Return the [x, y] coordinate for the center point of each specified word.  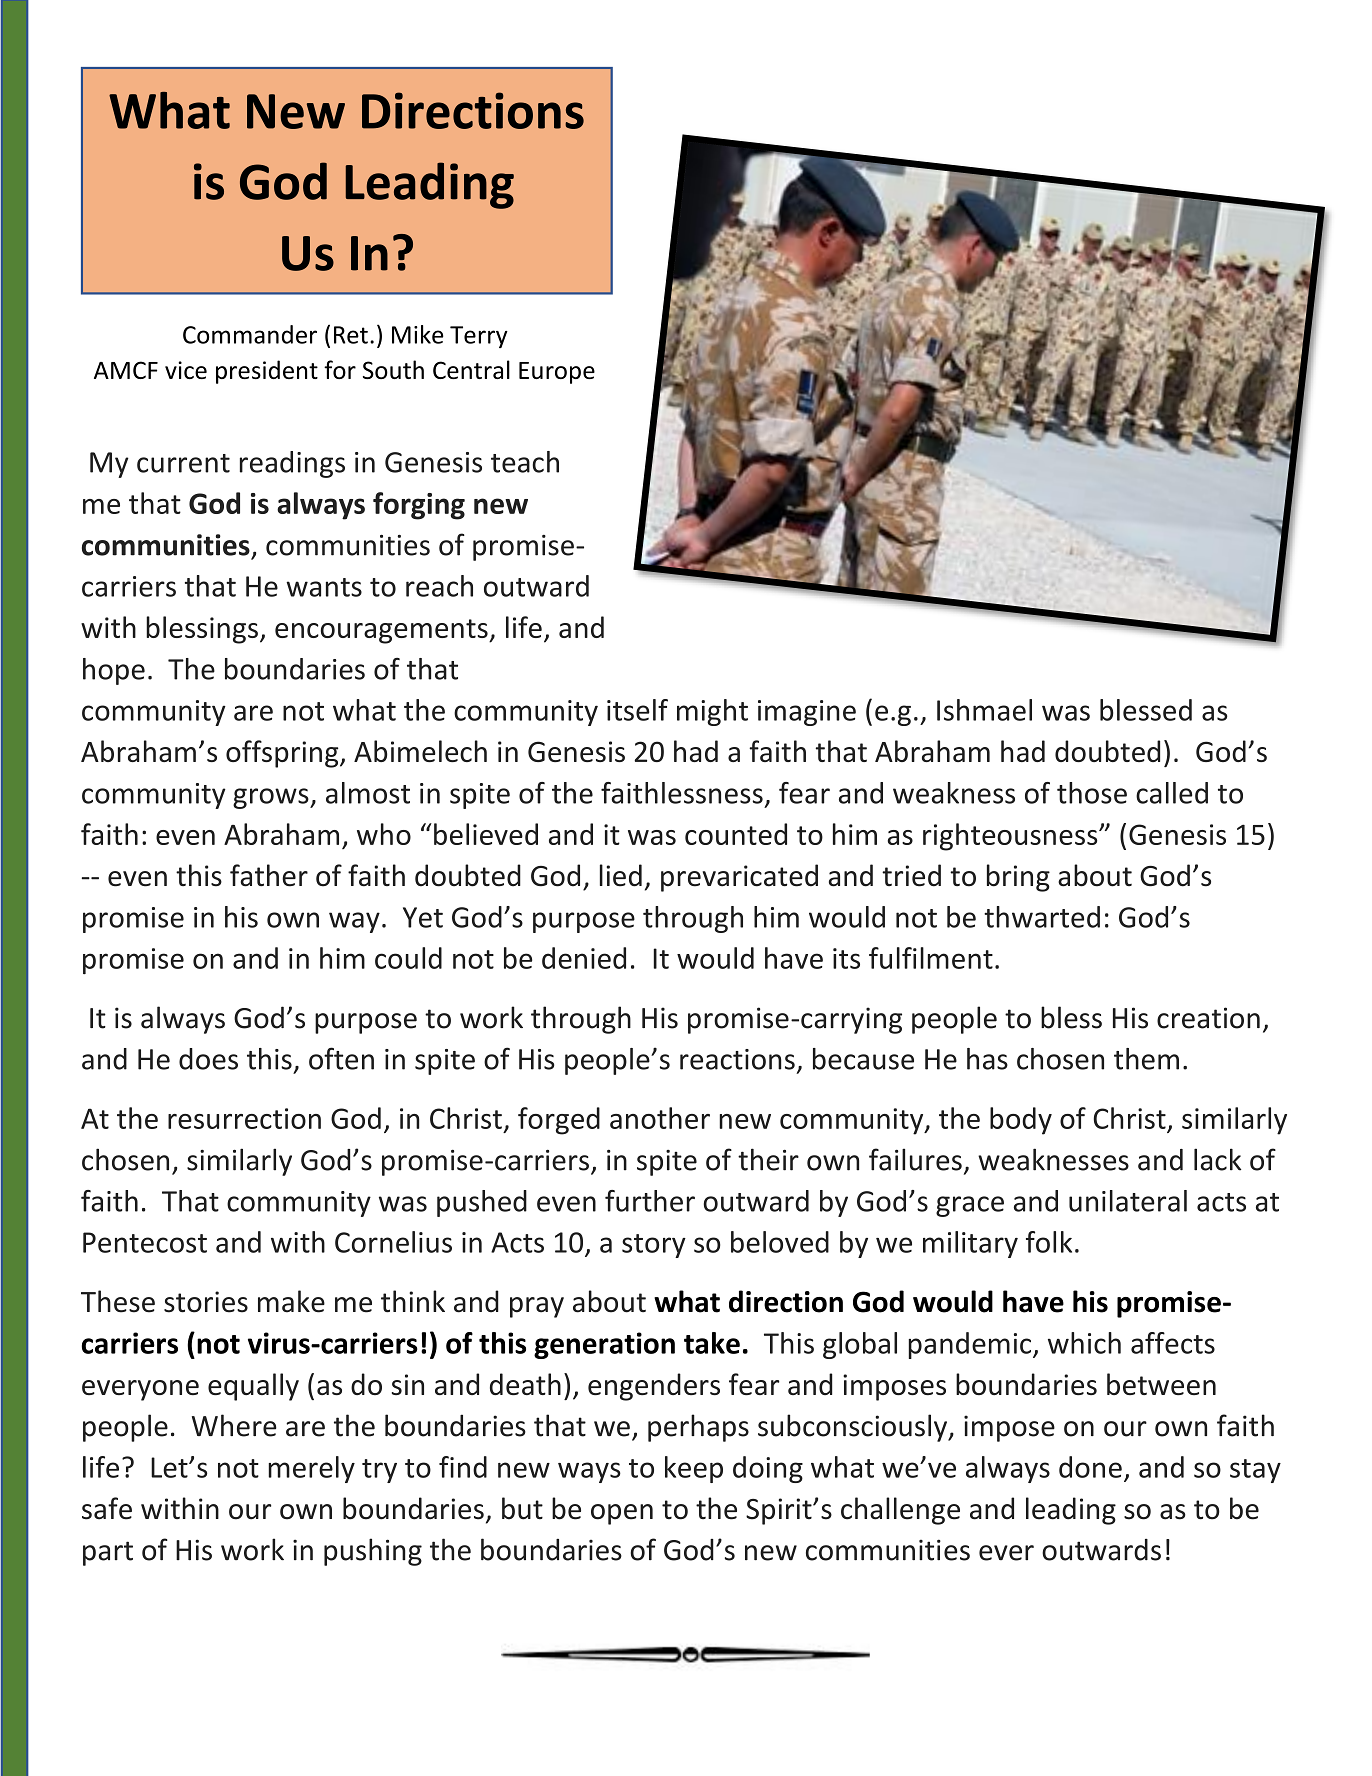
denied [584, 958]
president [267, 372]
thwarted [1042, 917]
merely [311, 1469]
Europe [557, 373]
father [269, 875]
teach [525, 462]
